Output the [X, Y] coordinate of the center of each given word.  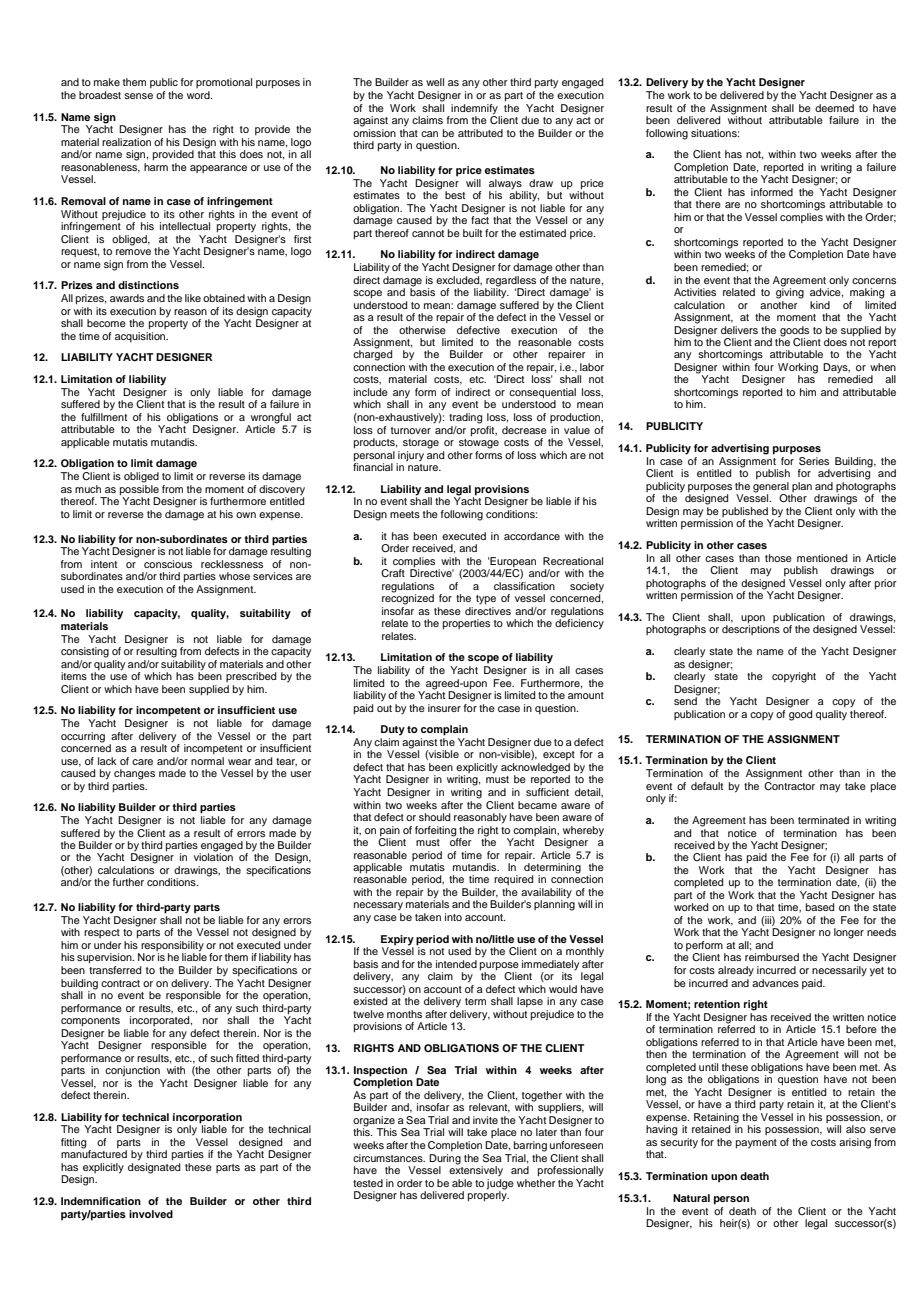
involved [151, 1214]
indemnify [474, 109]
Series [814, 461]
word [199, 95]
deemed [835, 106]
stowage [479, 442]
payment [756, 1144]
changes [134, 774]
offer [460, 841]
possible [139, 490]
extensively [476, 1170]
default [707, 786]
